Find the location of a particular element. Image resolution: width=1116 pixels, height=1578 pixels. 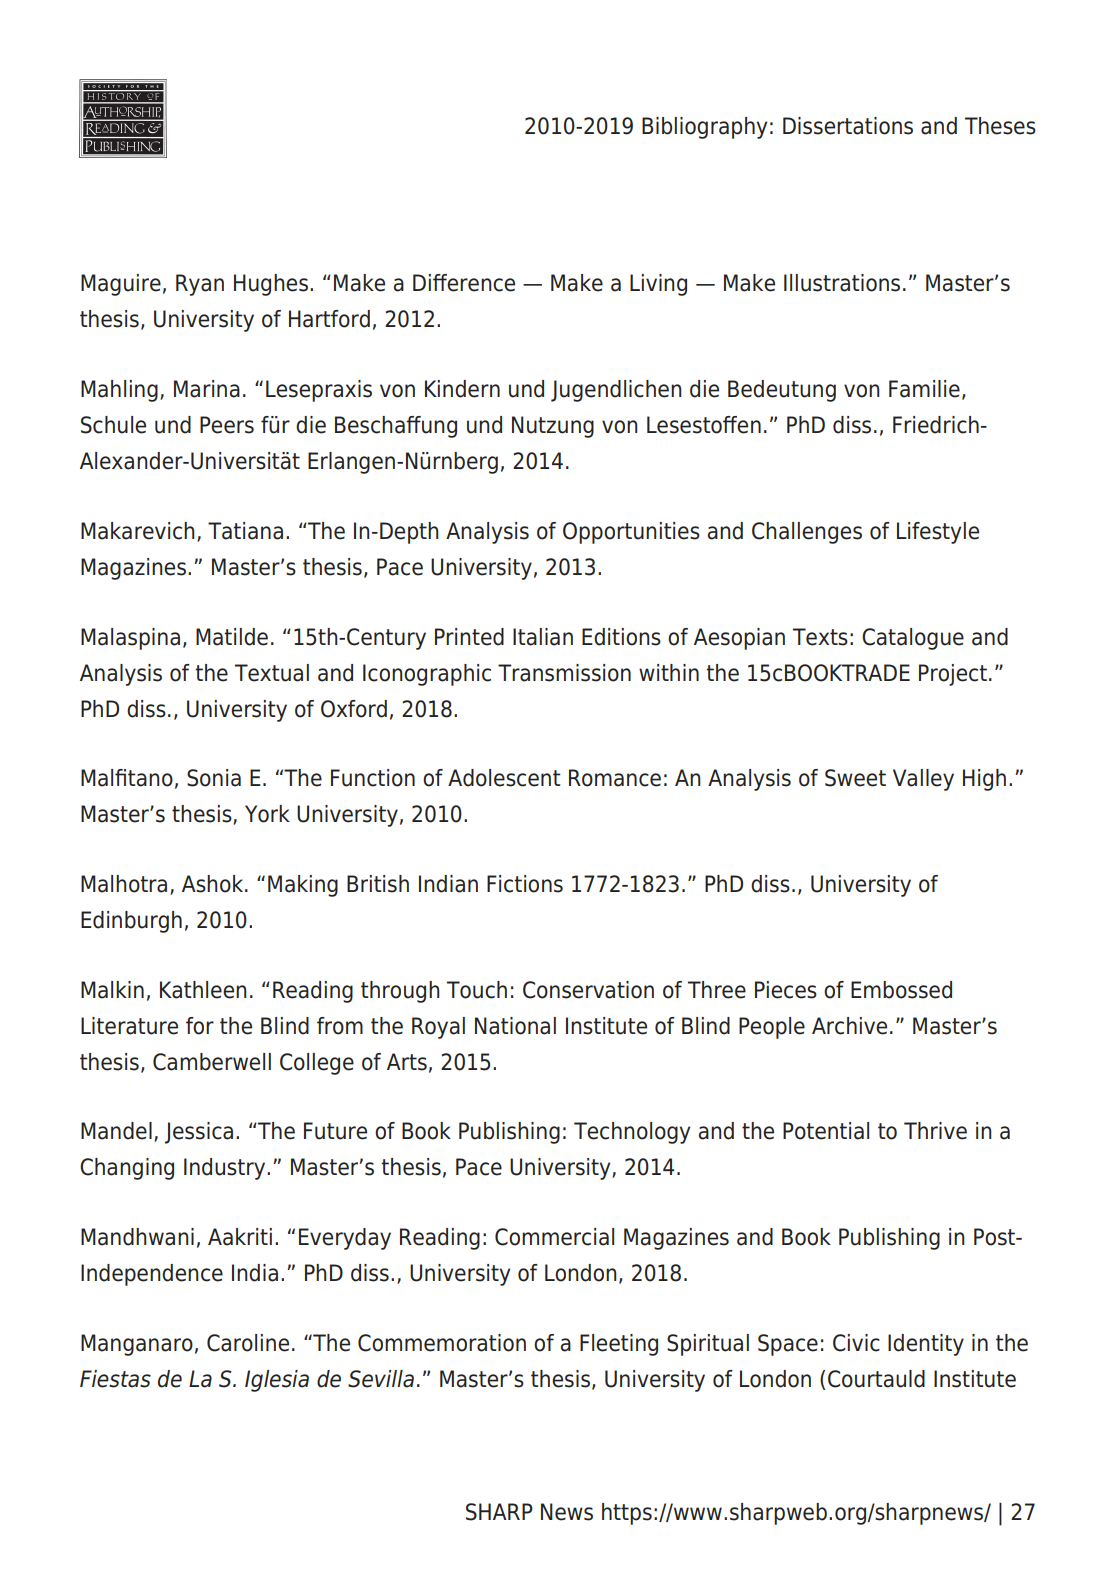

Adolescent is located at coordinates (504, 778).
